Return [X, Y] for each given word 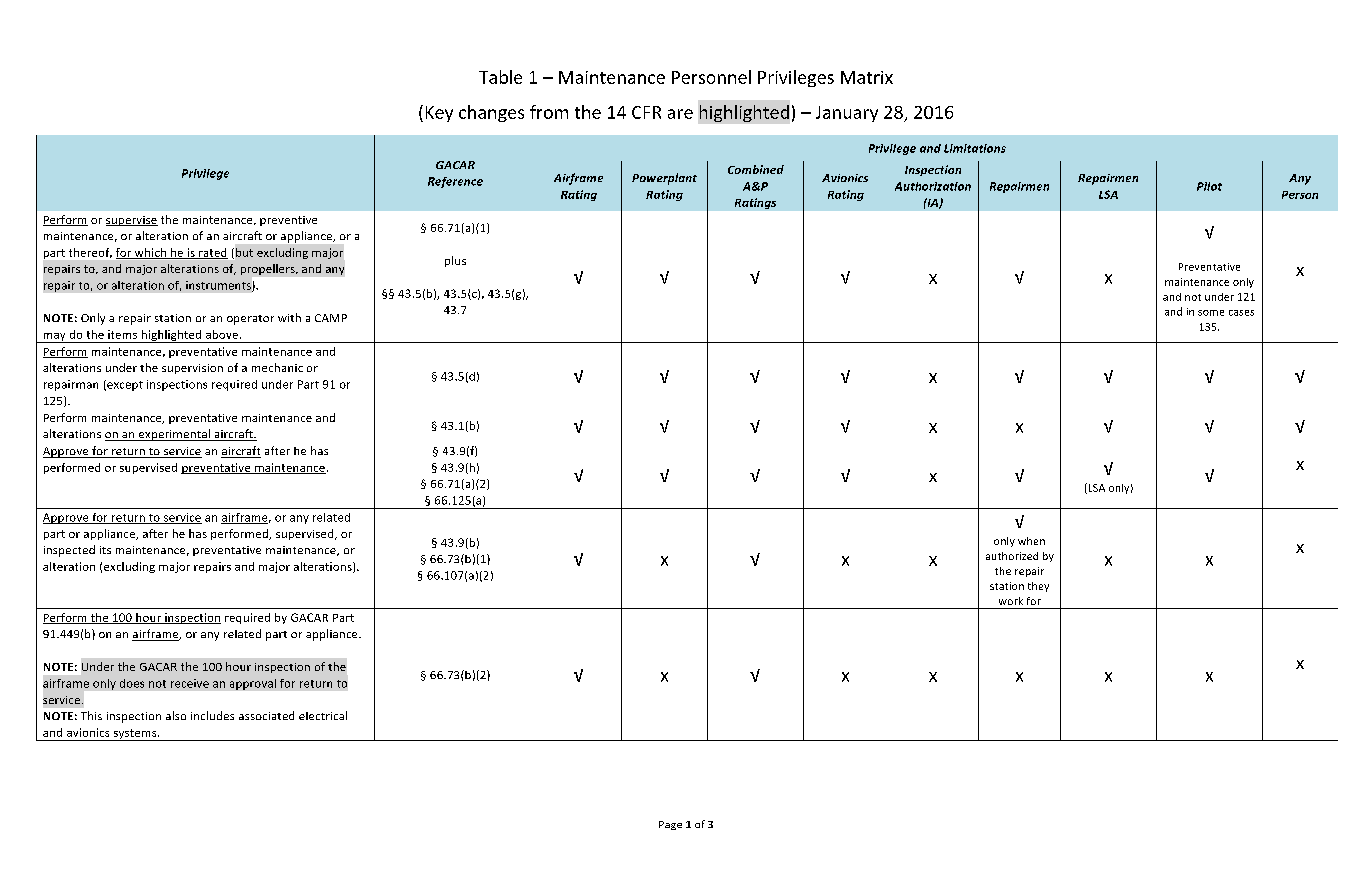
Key [439, 114]
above [223, 334]
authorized [1012, 556]
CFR [646, 112]
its [105, 550]
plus [455, 261]
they [1038, 587]
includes [212, 715]
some [1211, 313]
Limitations [975, 148]
